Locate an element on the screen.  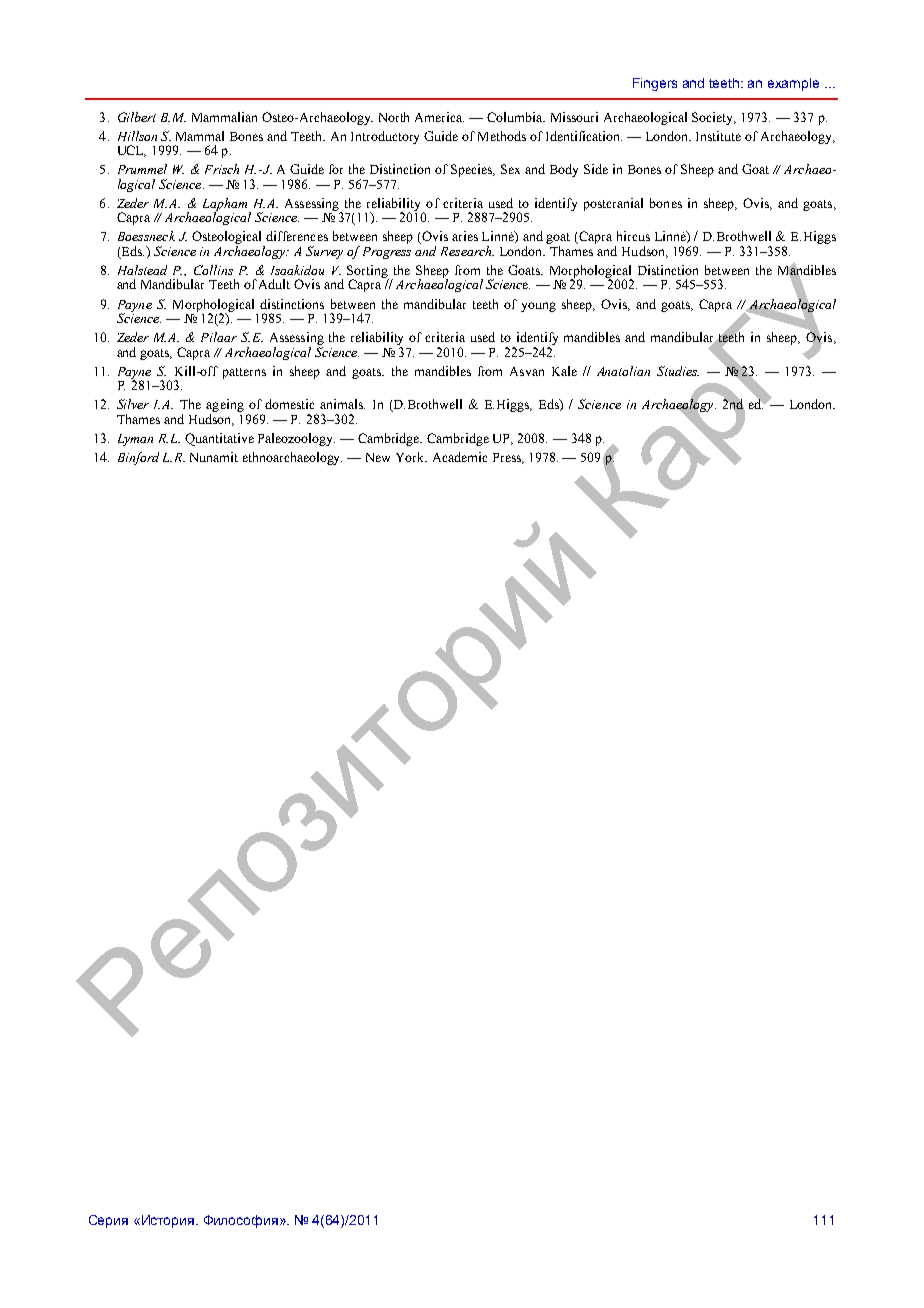
Academic is located at coordinates (460, 457).
